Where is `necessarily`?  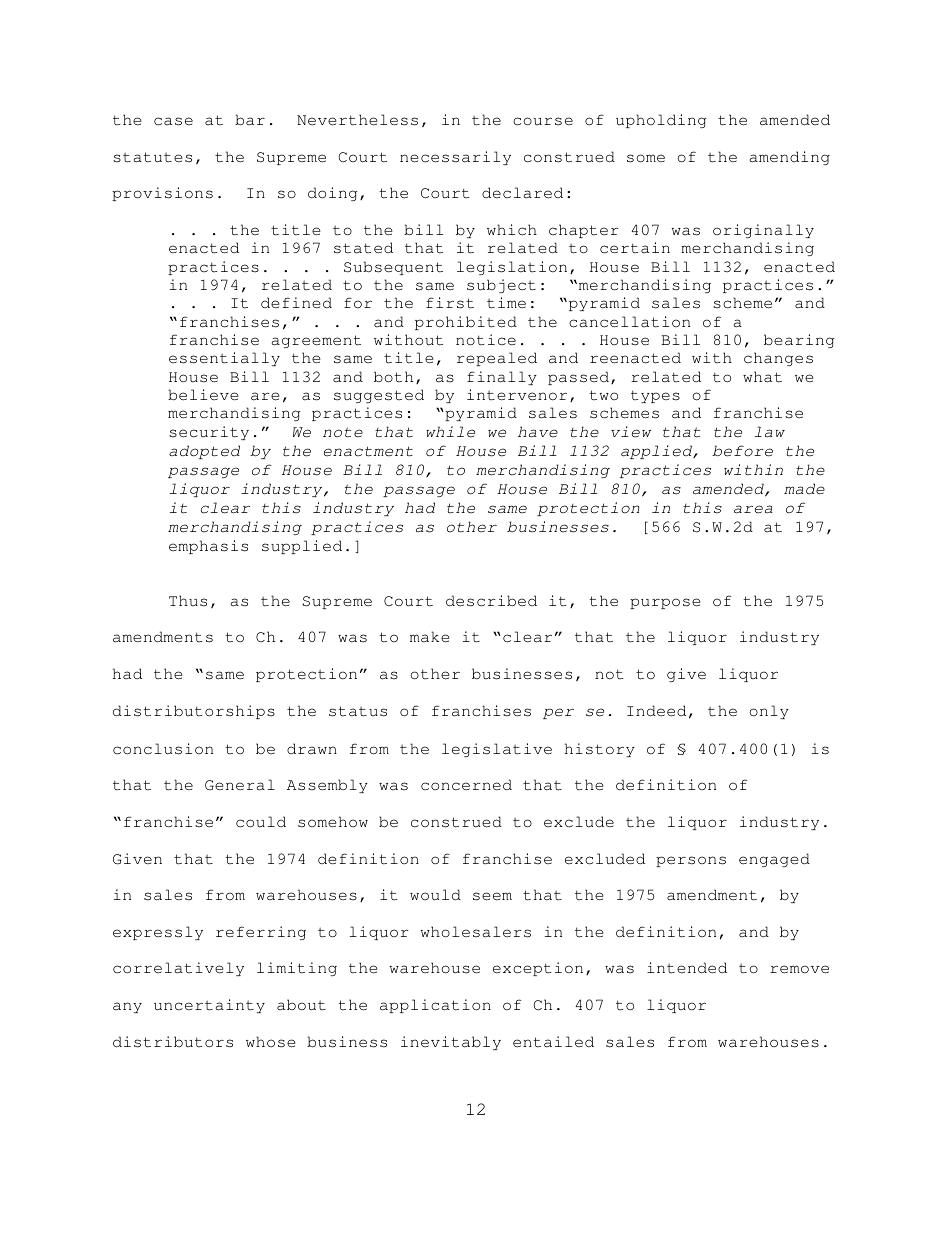 necessarily is located at coordinates (455, 158).
